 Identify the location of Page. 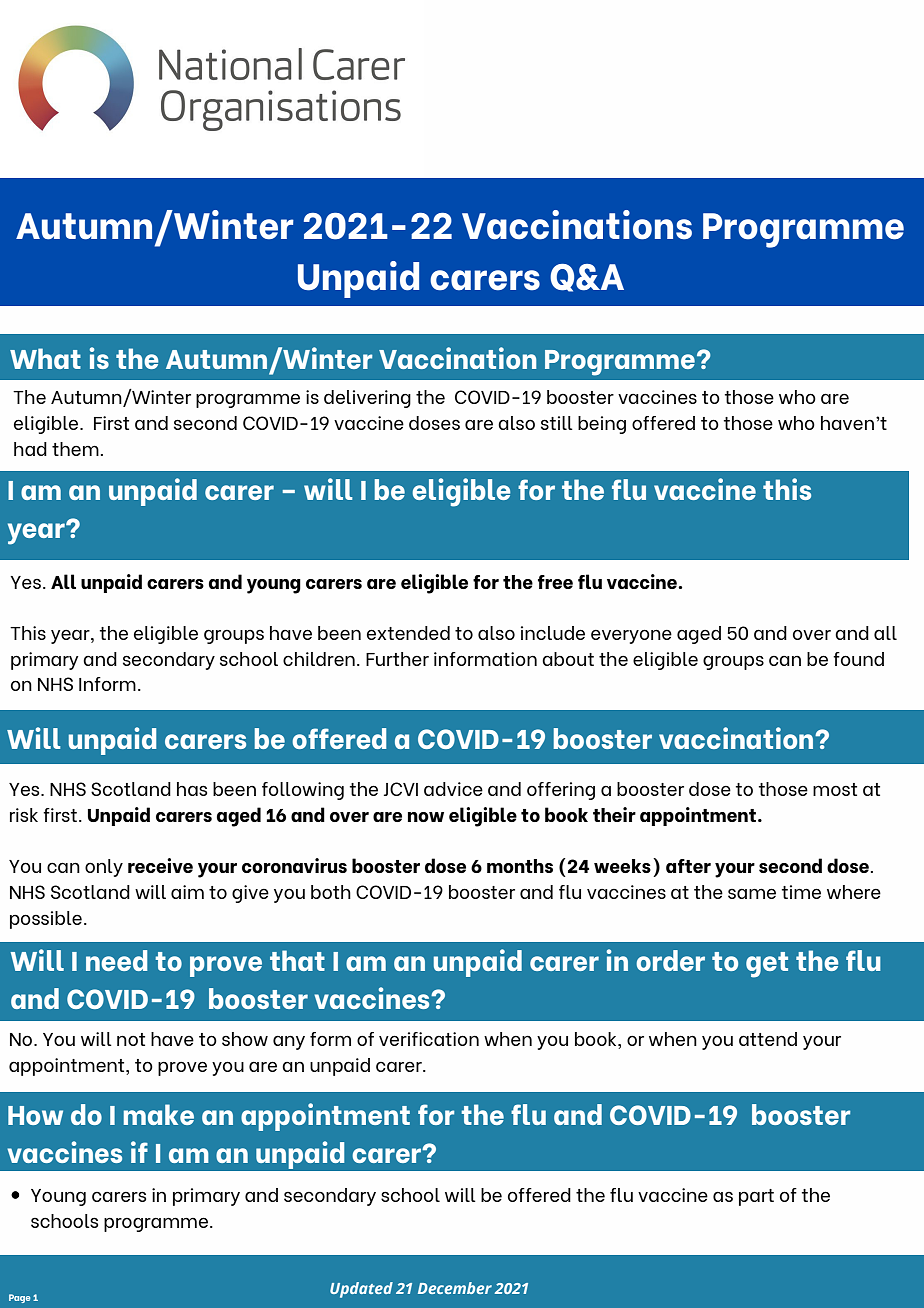
(19, 1298).
